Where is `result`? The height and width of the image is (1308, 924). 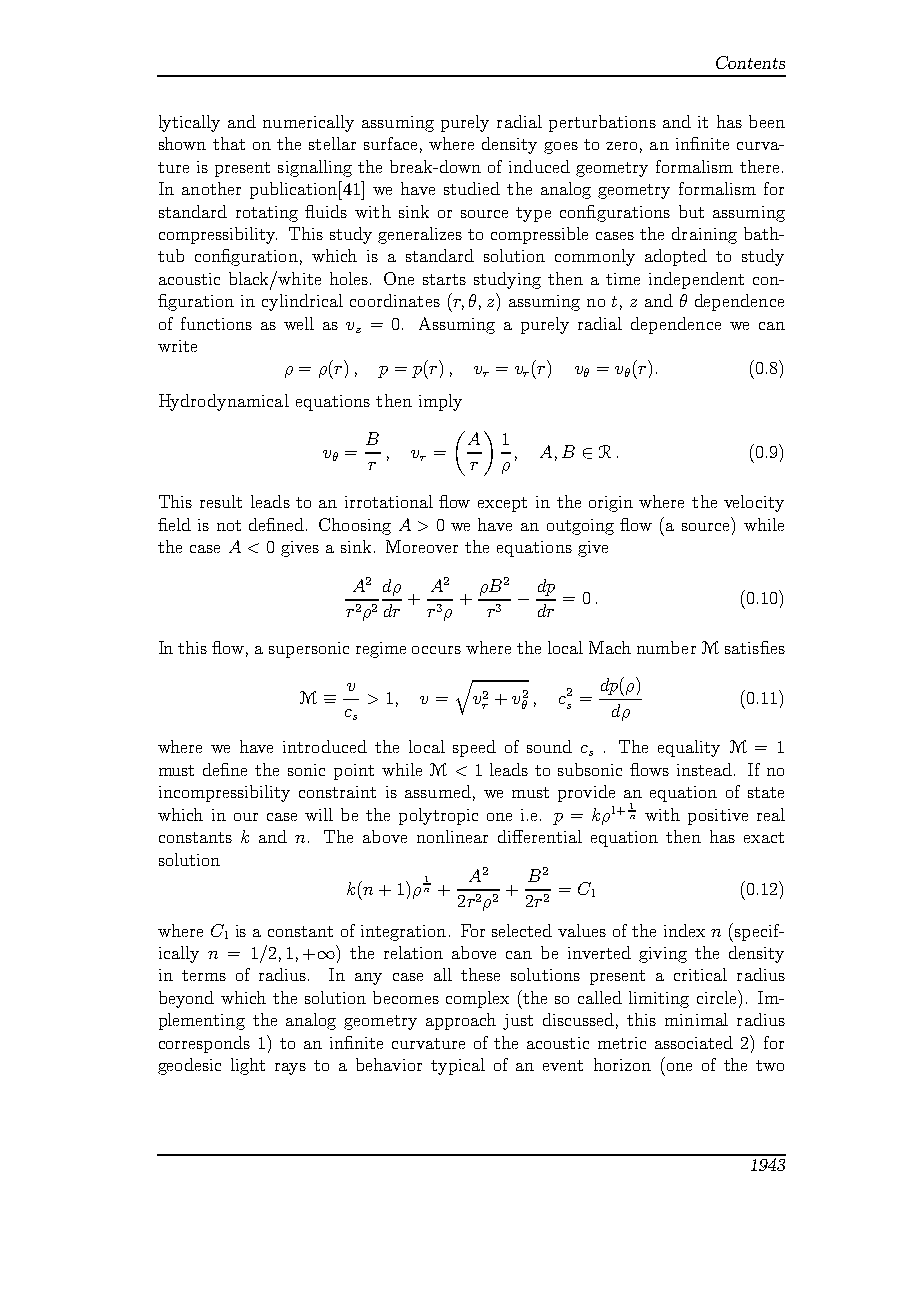 result is located at coordinates (221, 501).
